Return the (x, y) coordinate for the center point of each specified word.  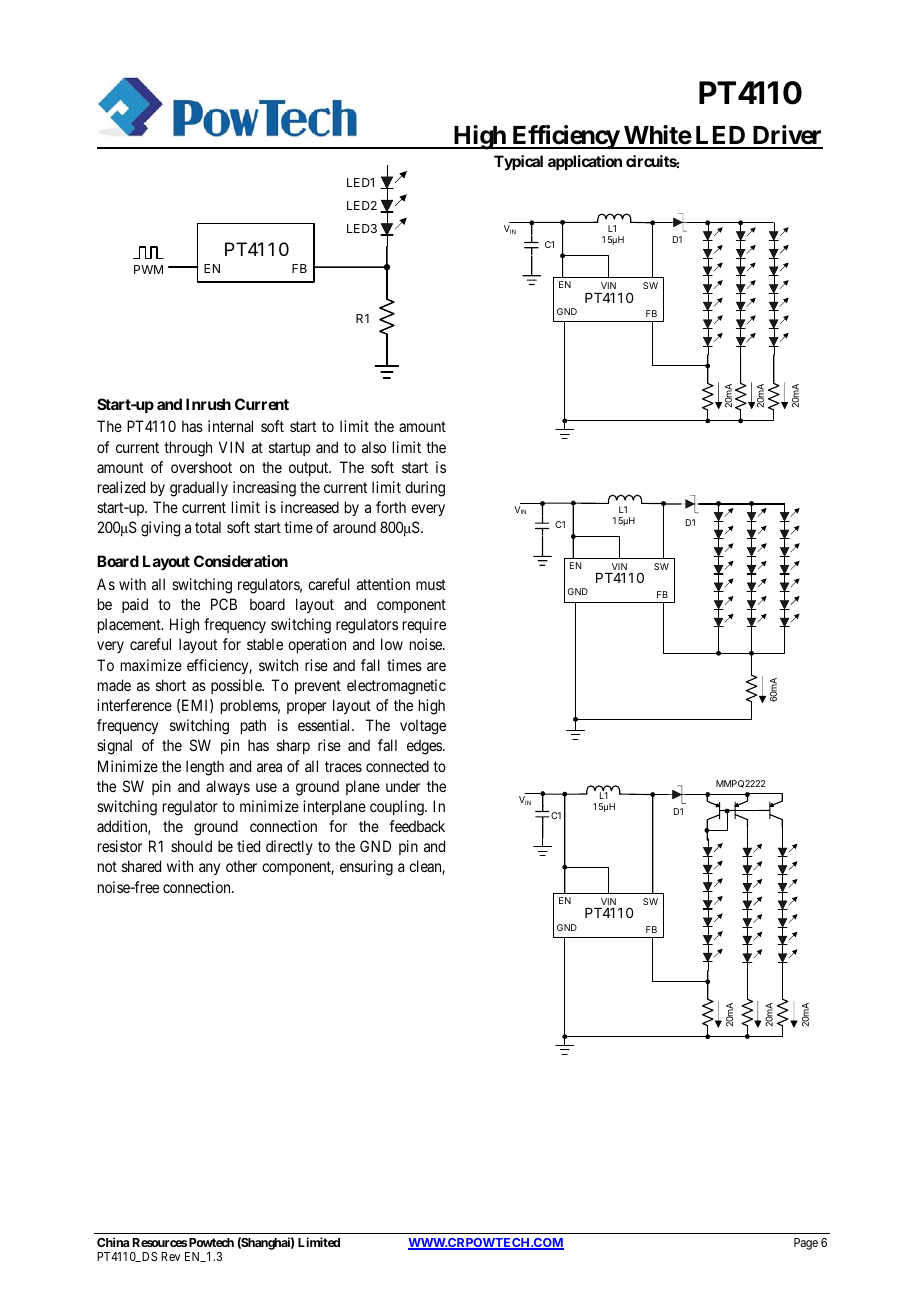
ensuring (366, 868)
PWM (148, 269)
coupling (398, 808)
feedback (417, 826)
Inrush (208, 404)
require (424, 625)
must (431, 584)
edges (425, 747)
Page (806, 1244)
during (425, 489)
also (374, 447)
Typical (518, 163)
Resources (160, 1242)
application (585, 162)
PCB (224, 604)
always (228, 787)
